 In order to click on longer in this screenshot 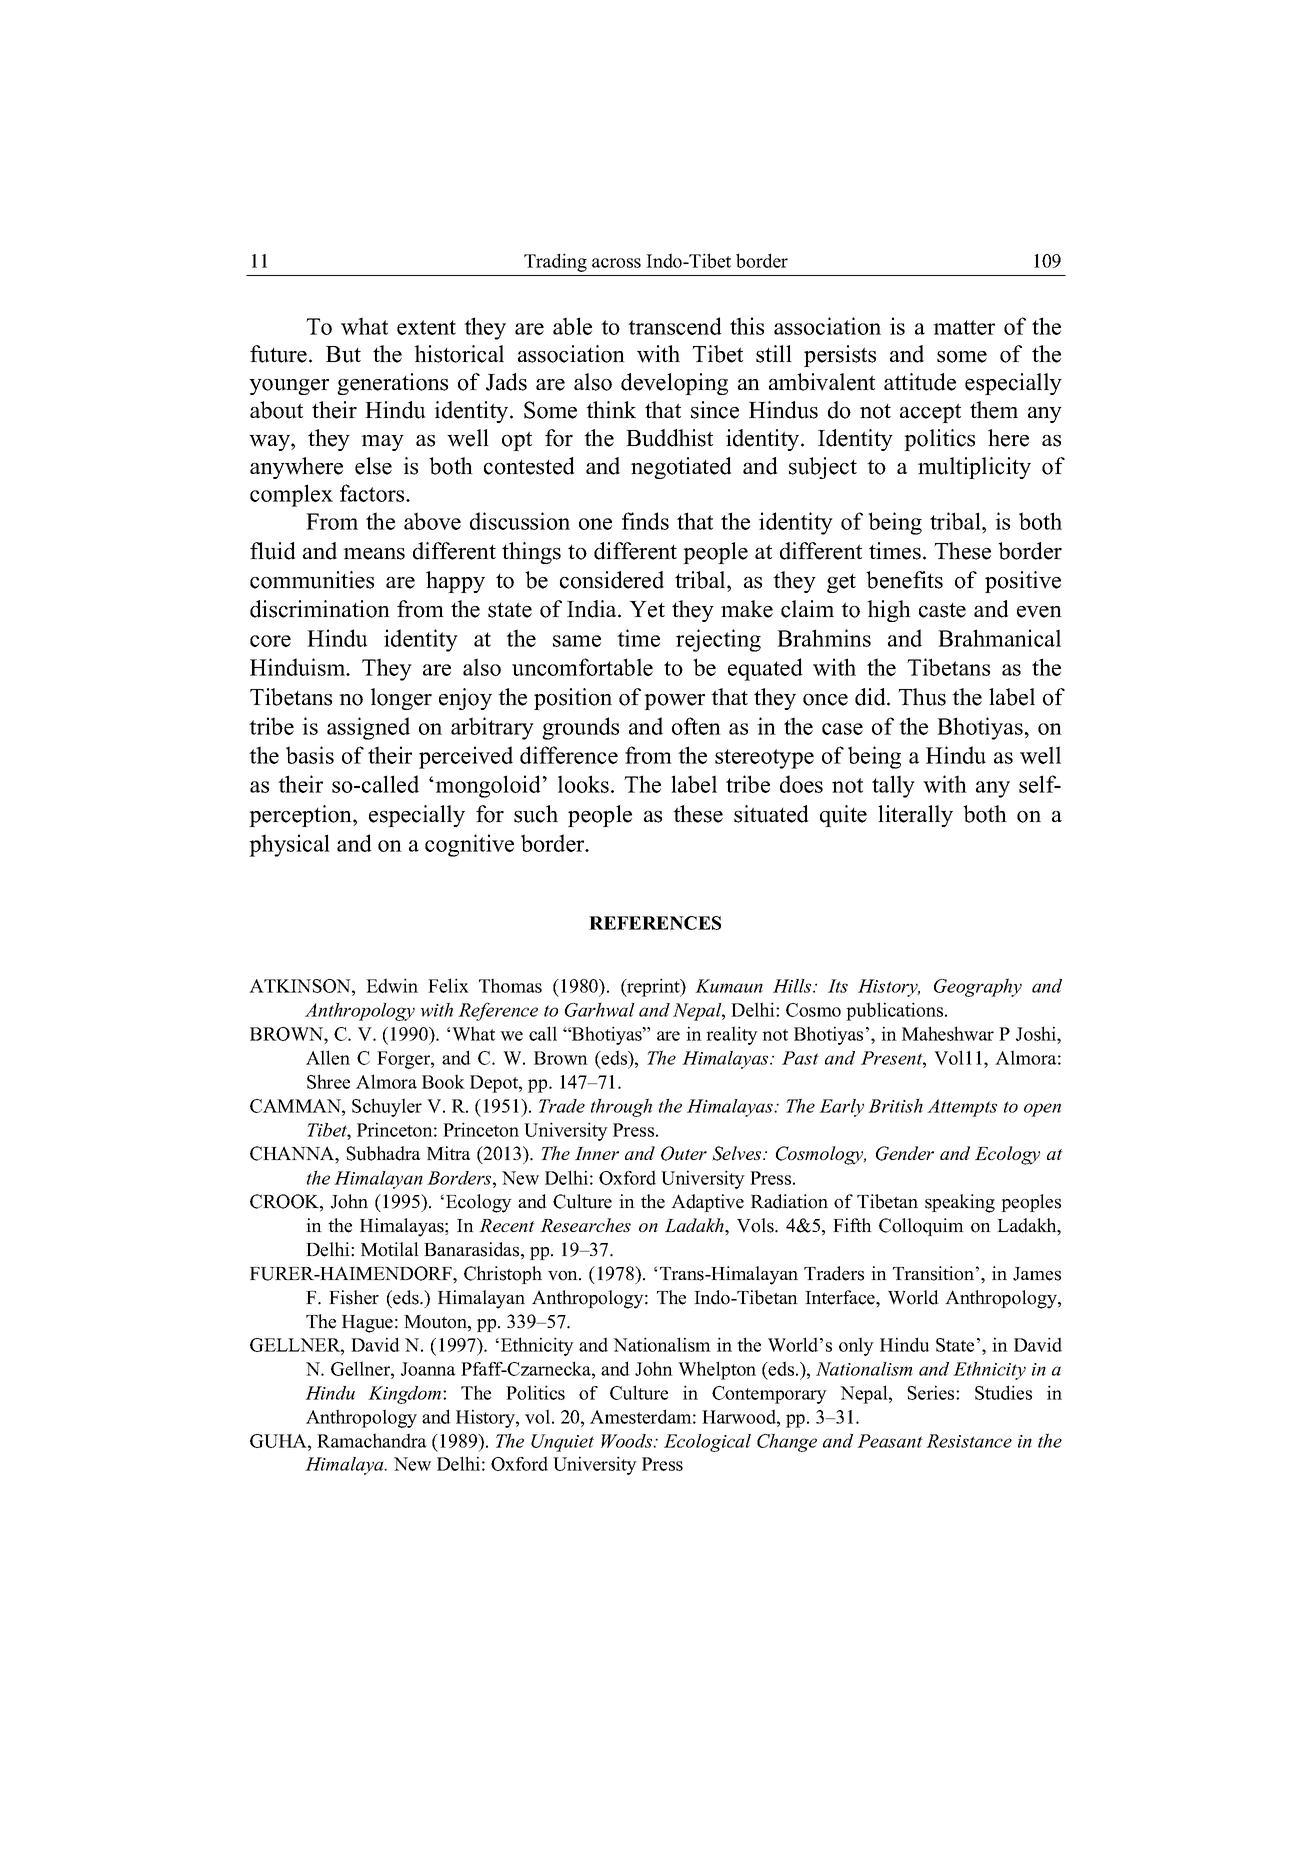, I will do `click(401, 699)`.
